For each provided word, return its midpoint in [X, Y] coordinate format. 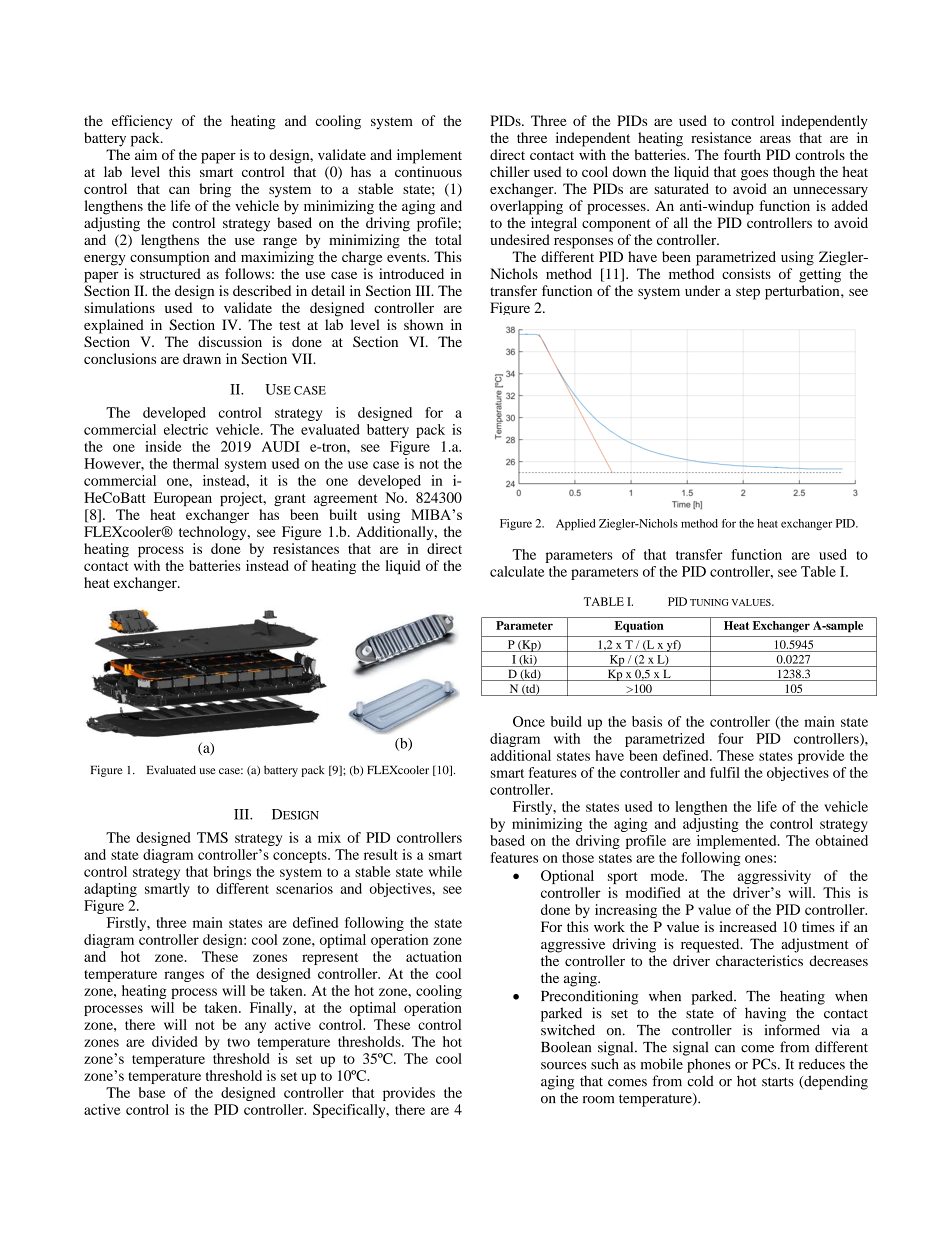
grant [290, 500]
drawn [202, 358]
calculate [517, 571]
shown [423, 324]
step [748, 293]
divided [174, 1041]
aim [146, 154]
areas [775, 139]
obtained [841, 840]
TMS [212, 837]
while [445, 871]
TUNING [709, 602]
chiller [510, 171]
